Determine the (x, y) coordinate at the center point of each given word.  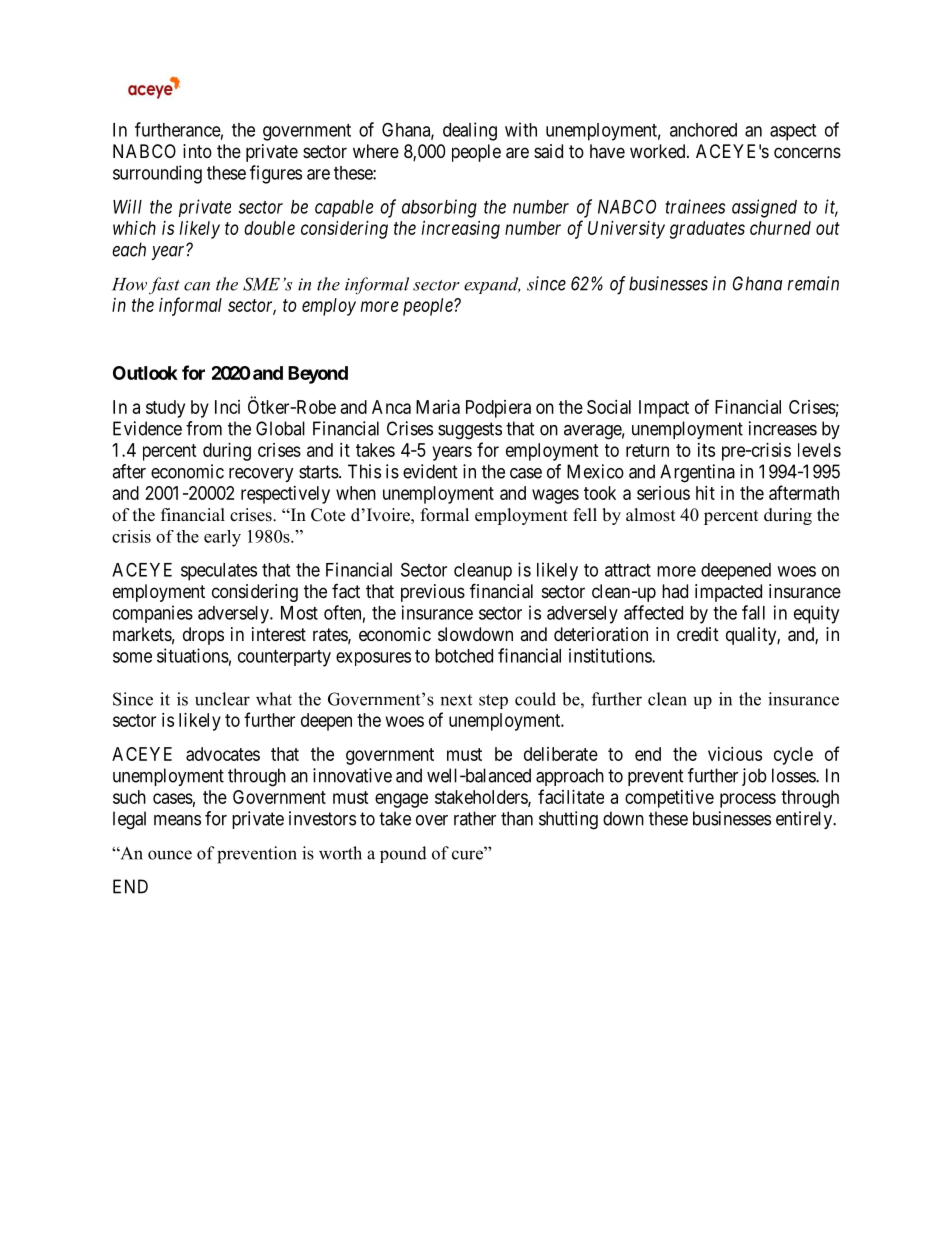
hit (705, 493)
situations (193, 655)
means (177, 820)
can (197, 286)
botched (464, 656)
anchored (703, 130)
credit (698, 634)
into (197, 151)
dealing (470, 131)
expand (492, 285)
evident (430, 471)
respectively (285, 495)
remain (813, 283)
